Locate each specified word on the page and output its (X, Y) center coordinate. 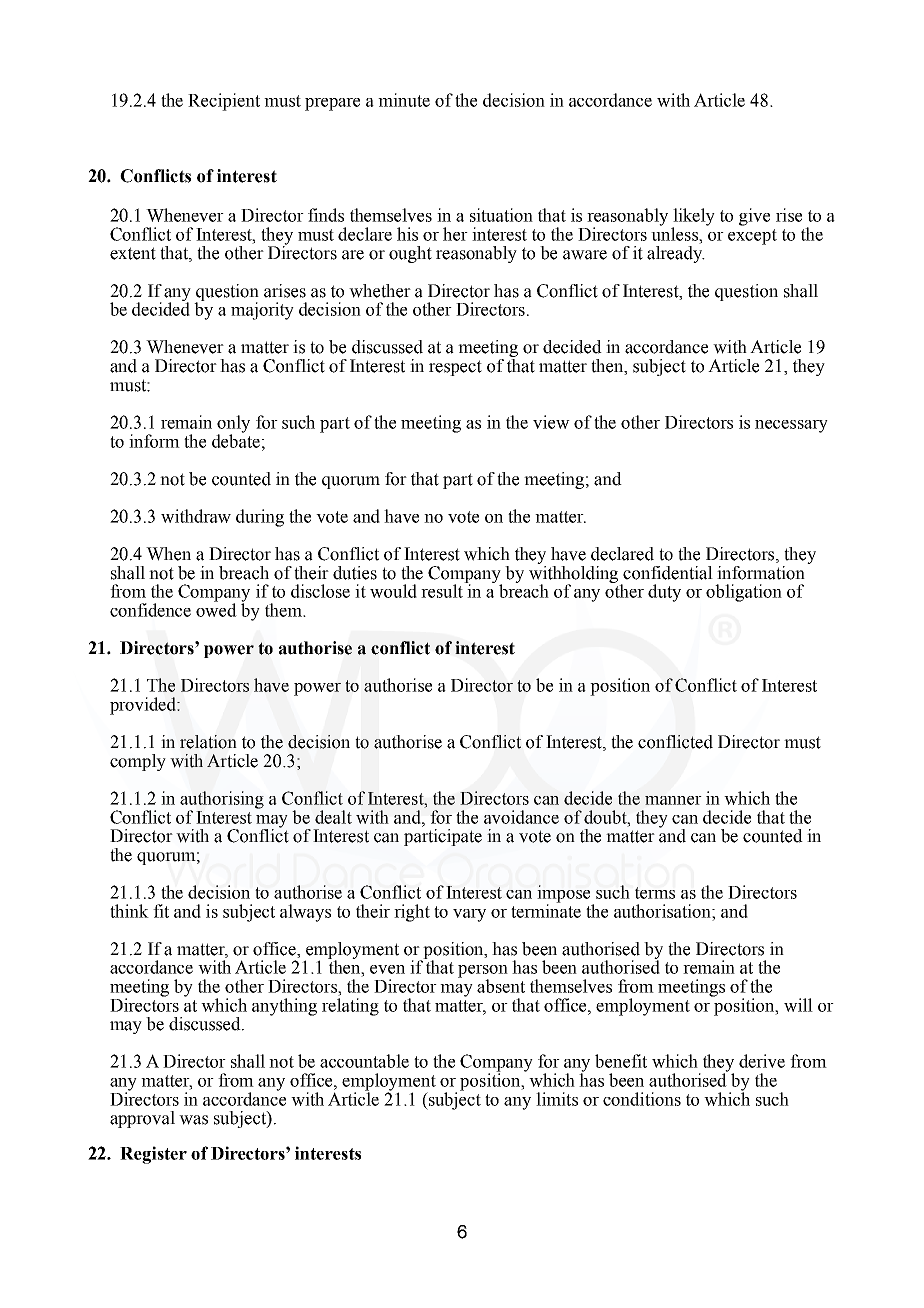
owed (216, 609)
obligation (744, 593)
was (193, 1120)
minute (404, 100)
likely (693, 218)
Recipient (224, 102)
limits (557, 1099)
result (443, 590)
